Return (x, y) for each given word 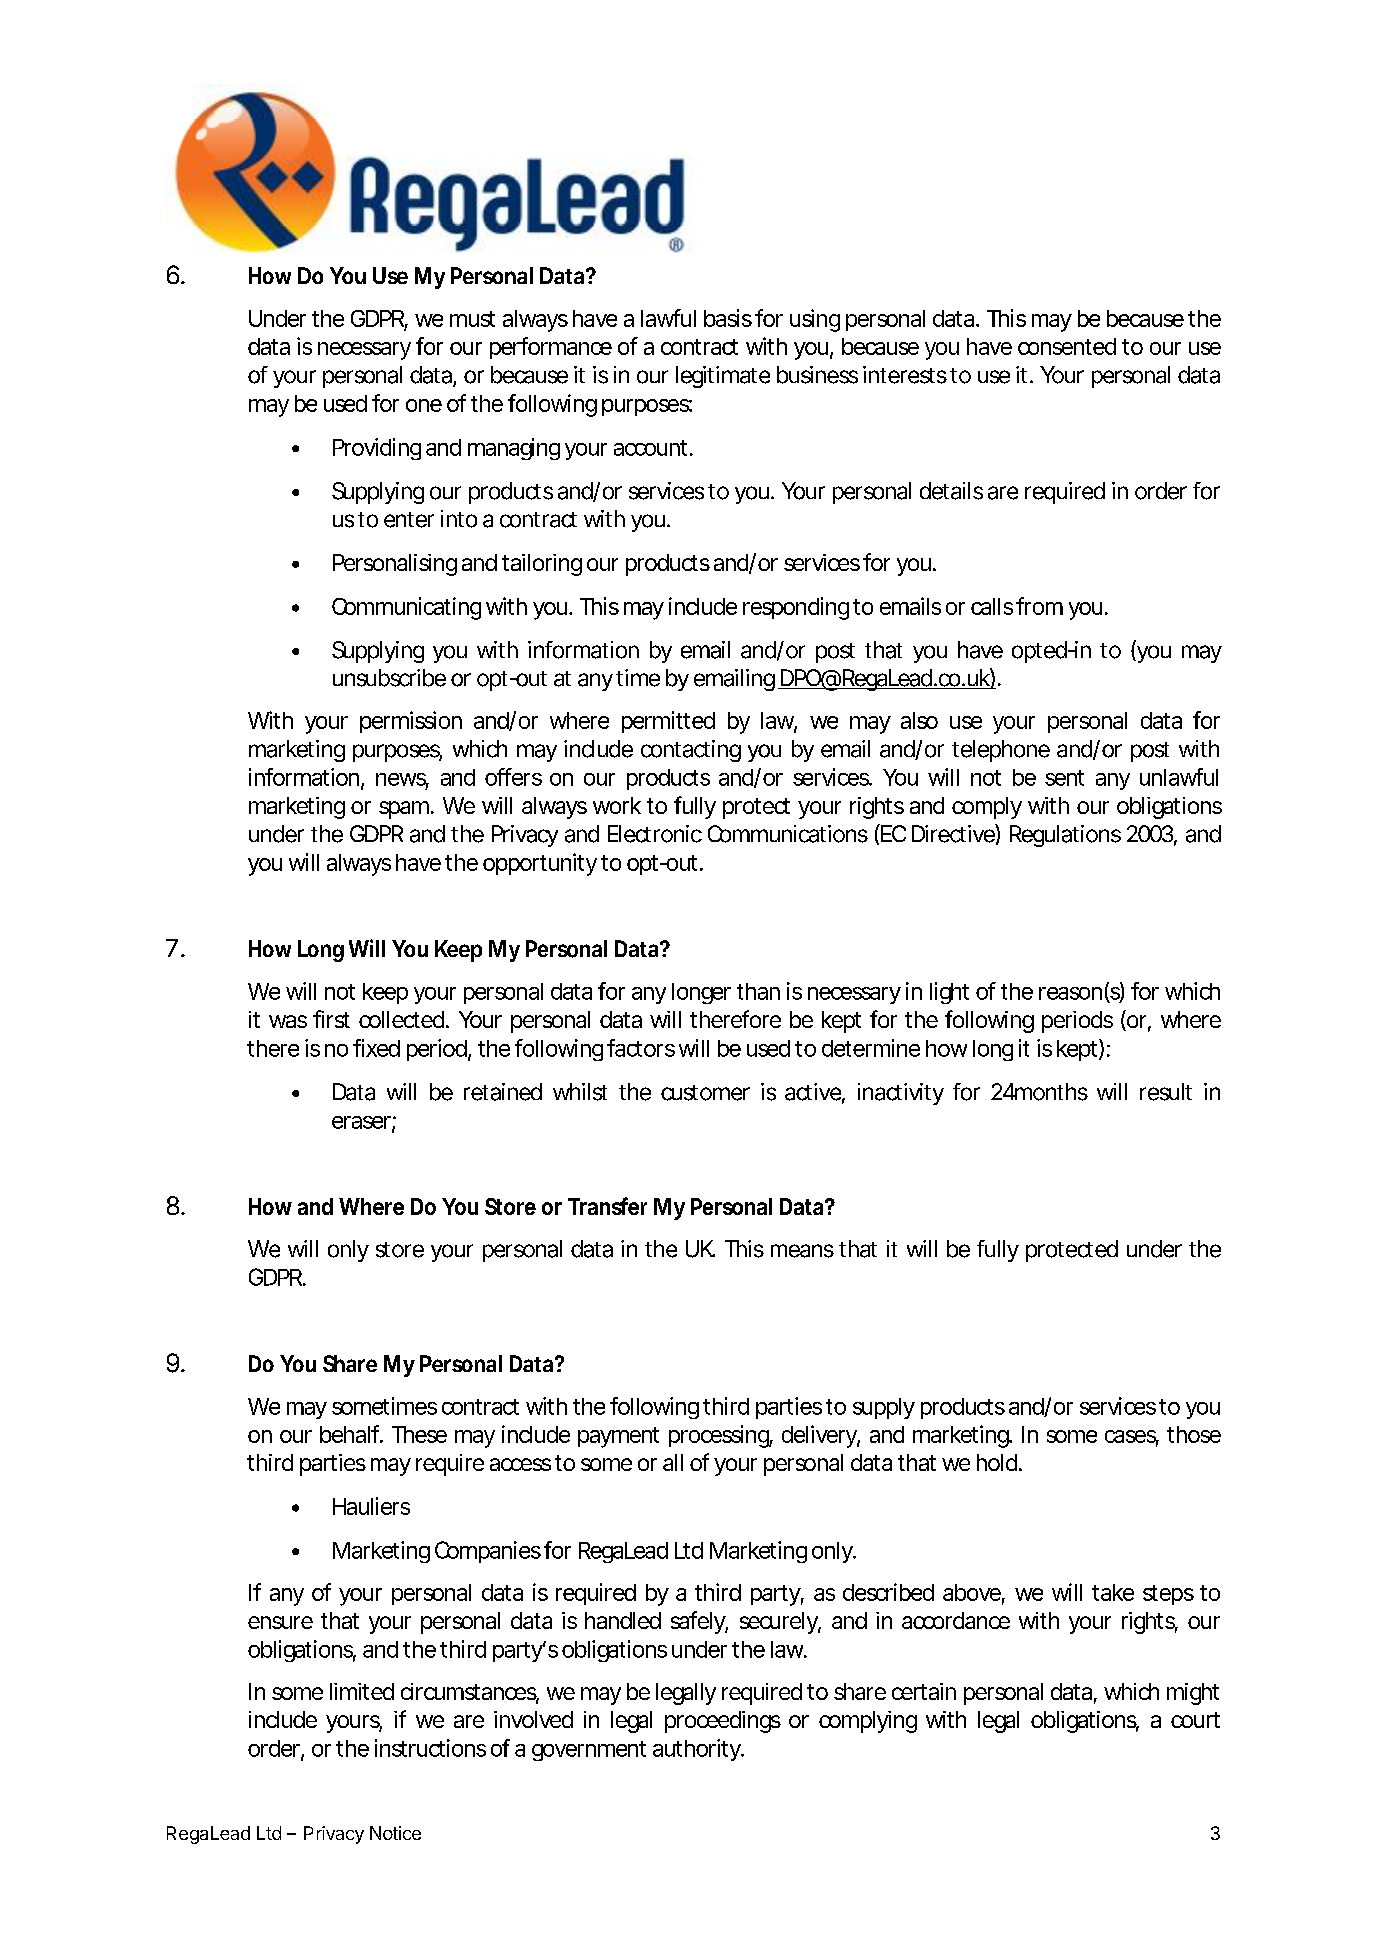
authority (698, 1750)
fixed (376, 1048)
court (1195, 1720)
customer (705, 1093)
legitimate (723, 377)
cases (1132, 1438)
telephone (1001, 751)
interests (905, 375)
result (1166, 1092)
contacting (691, 751)
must (472, 319)
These (419, 1434)
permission (411, 722)
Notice (395, 1833)
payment (618, 1437)
